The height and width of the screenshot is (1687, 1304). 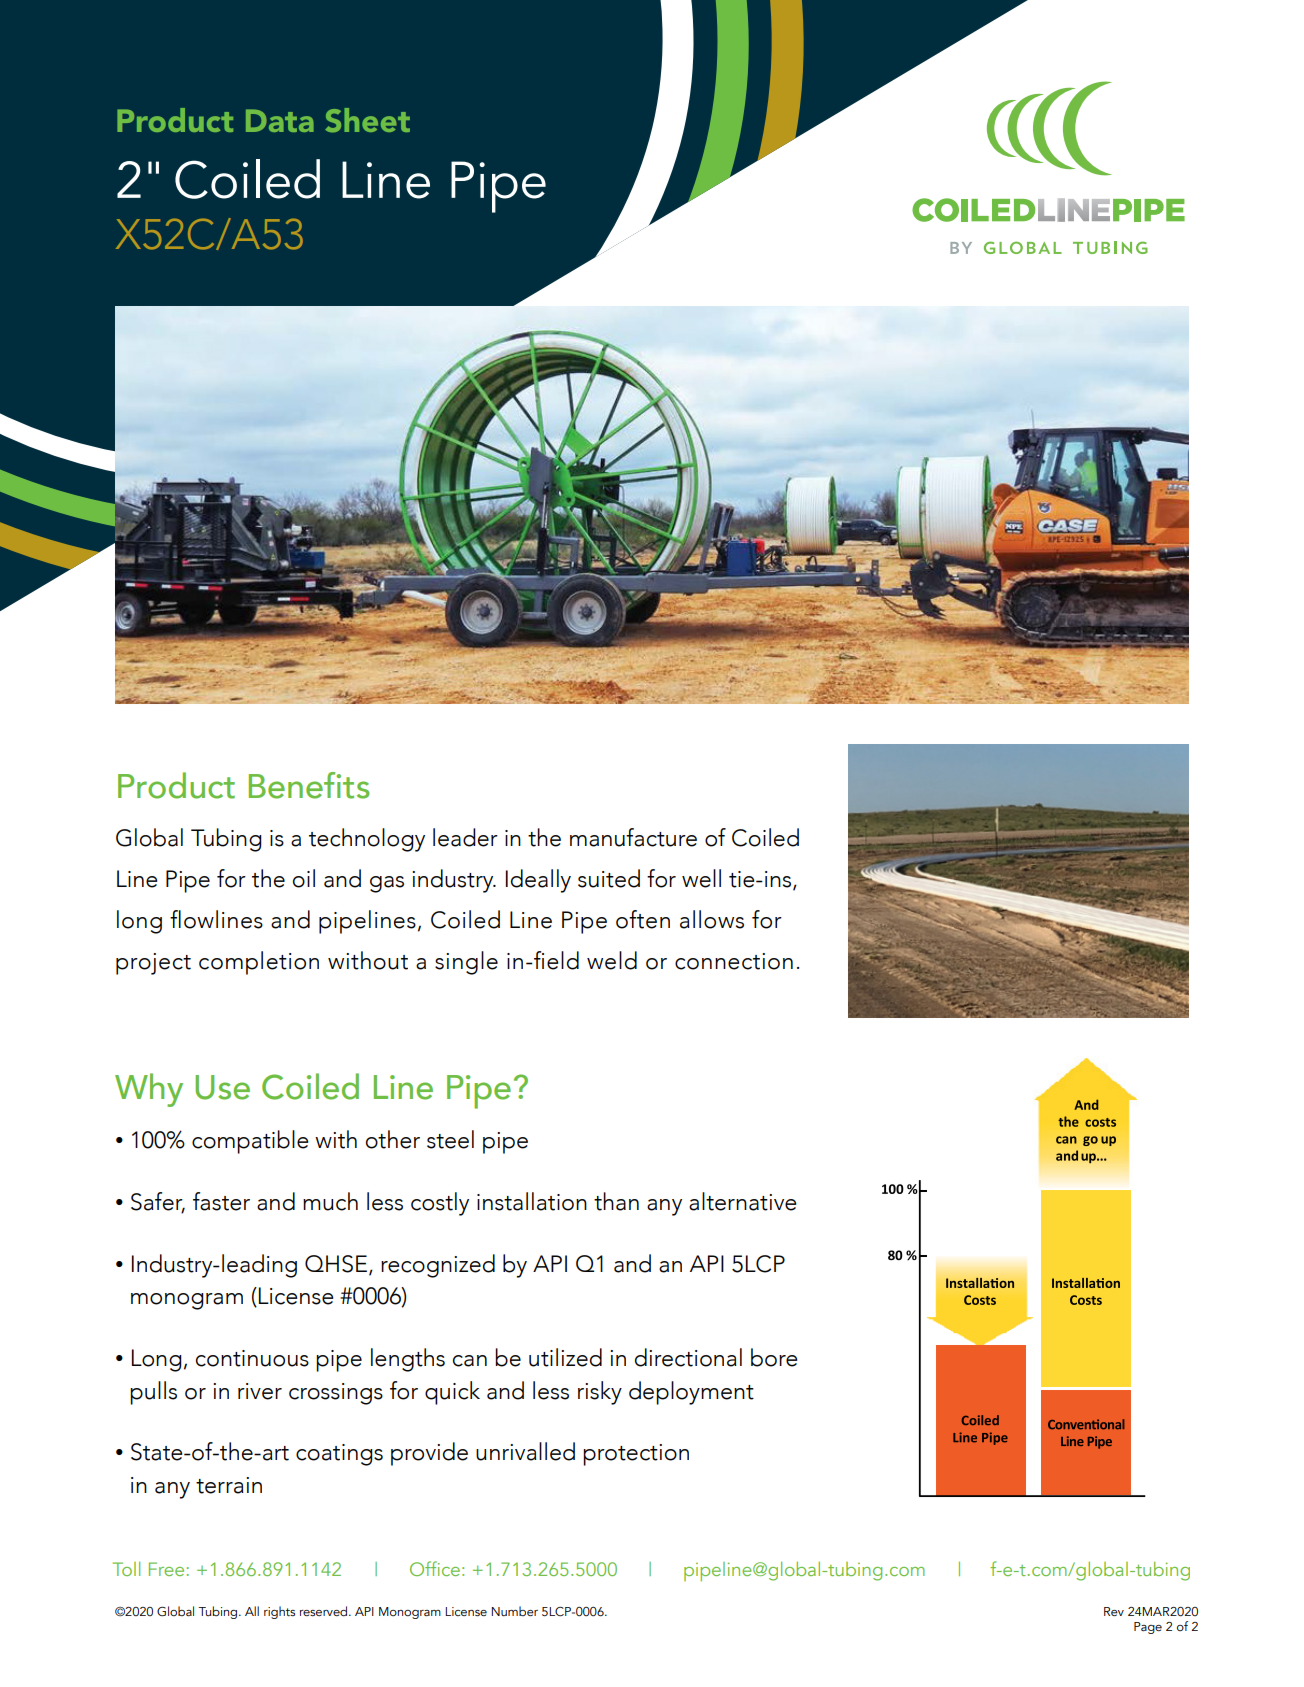 What do you see at coordinates (280, 120) in the screenshot?
I see `Data` at bounding box center [280, 120].
